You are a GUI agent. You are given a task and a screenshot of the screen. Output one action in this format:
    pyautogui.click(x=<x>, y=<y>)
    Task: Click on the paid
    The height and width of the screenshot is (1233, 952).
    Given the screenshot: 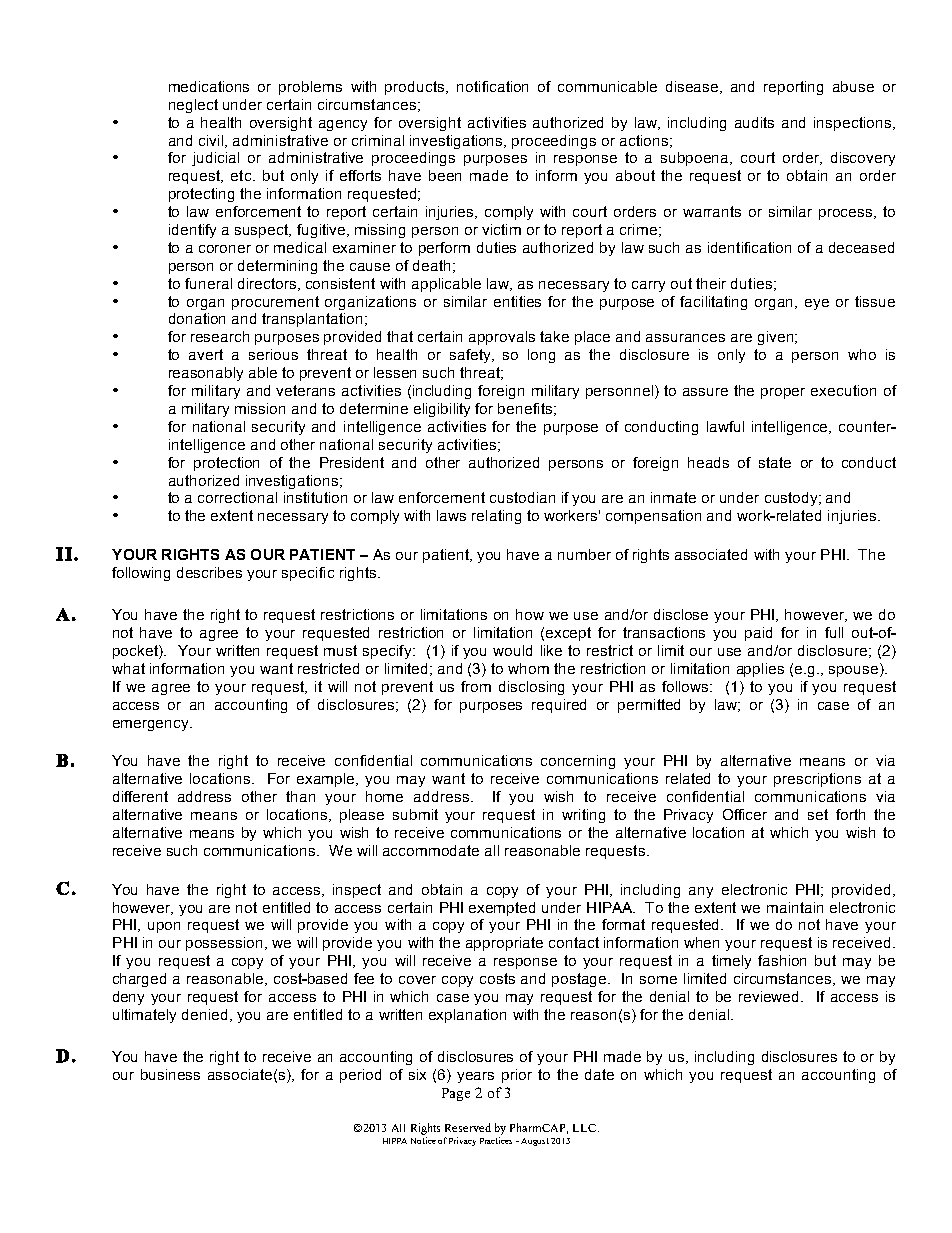 What is the action you would take?
    pyautogui.click(x=758, y=634)
